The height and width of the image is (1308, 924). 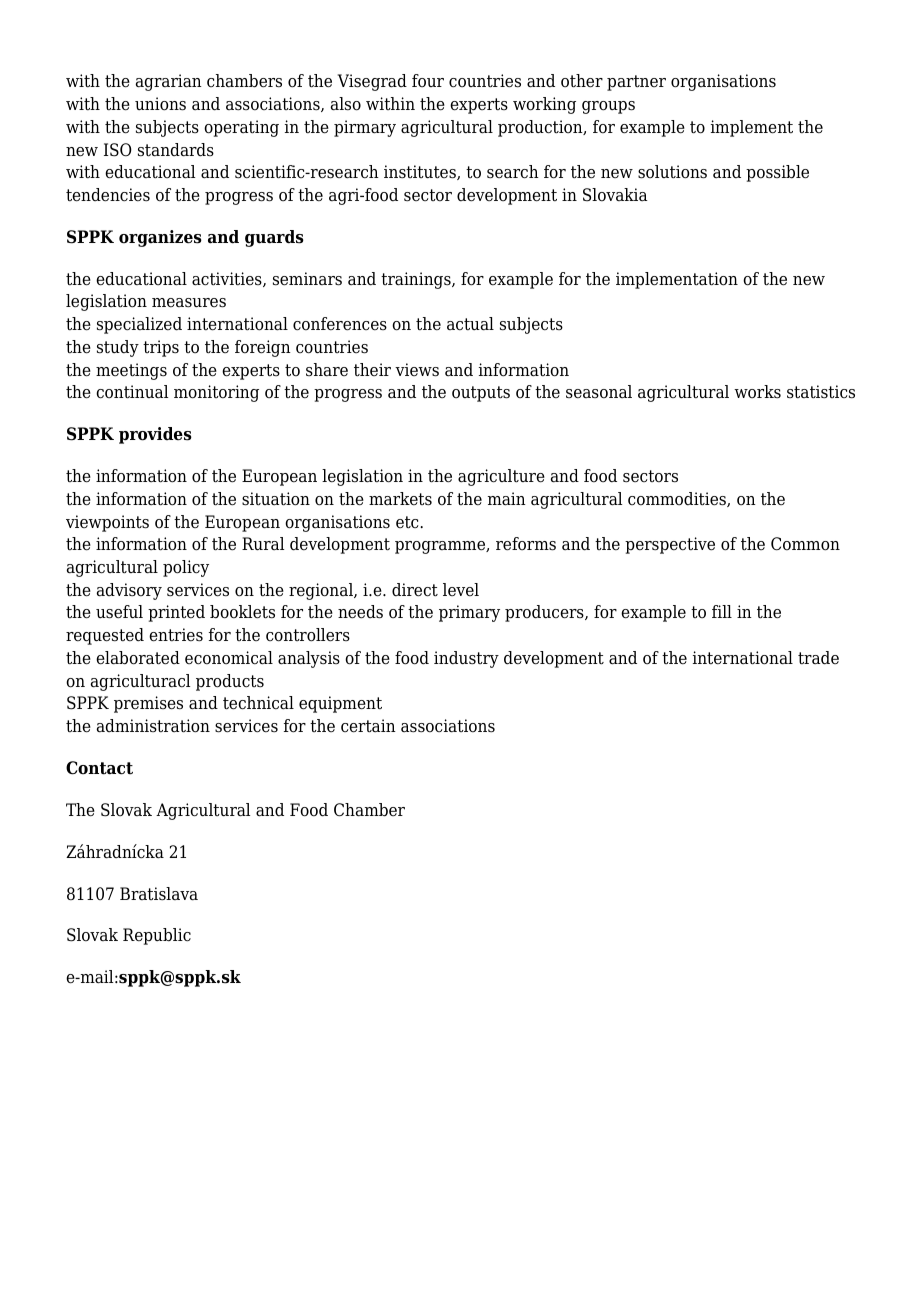 I want to click on partner, so click(x=636, y=83).
